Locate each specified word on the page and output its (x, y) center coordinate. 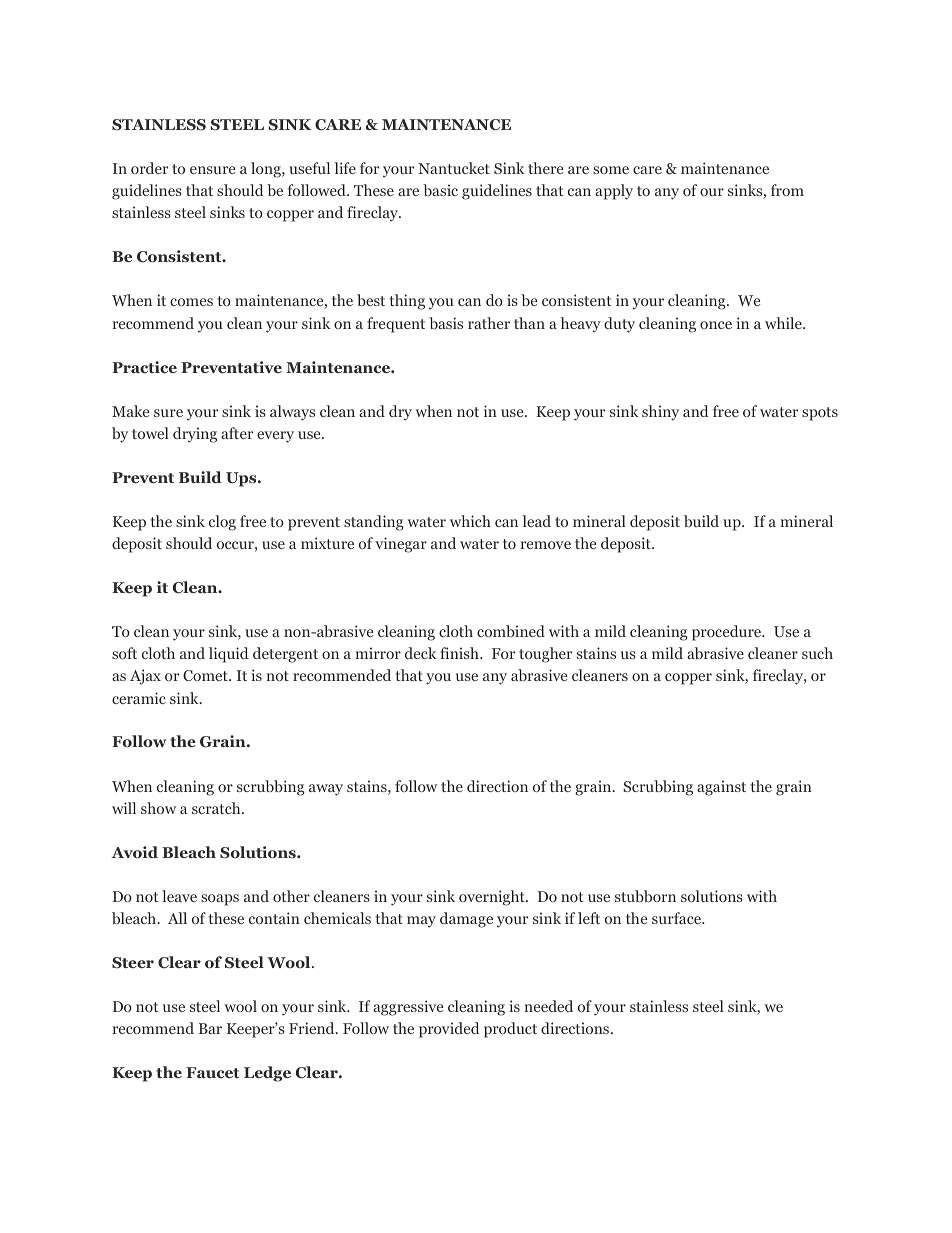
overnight (493, 898)
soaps (220, 900)
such (817, 653)
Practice (144, 367)
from (787, 190)
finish (460, 653)
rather (489, 323)
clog (222, 523)
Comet (206, 675)
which (470, 521)
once (716, 325)
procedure (728, 633)
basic (440, 190)
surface (678, 918)
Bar (210, 1028)
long (267, 170)
